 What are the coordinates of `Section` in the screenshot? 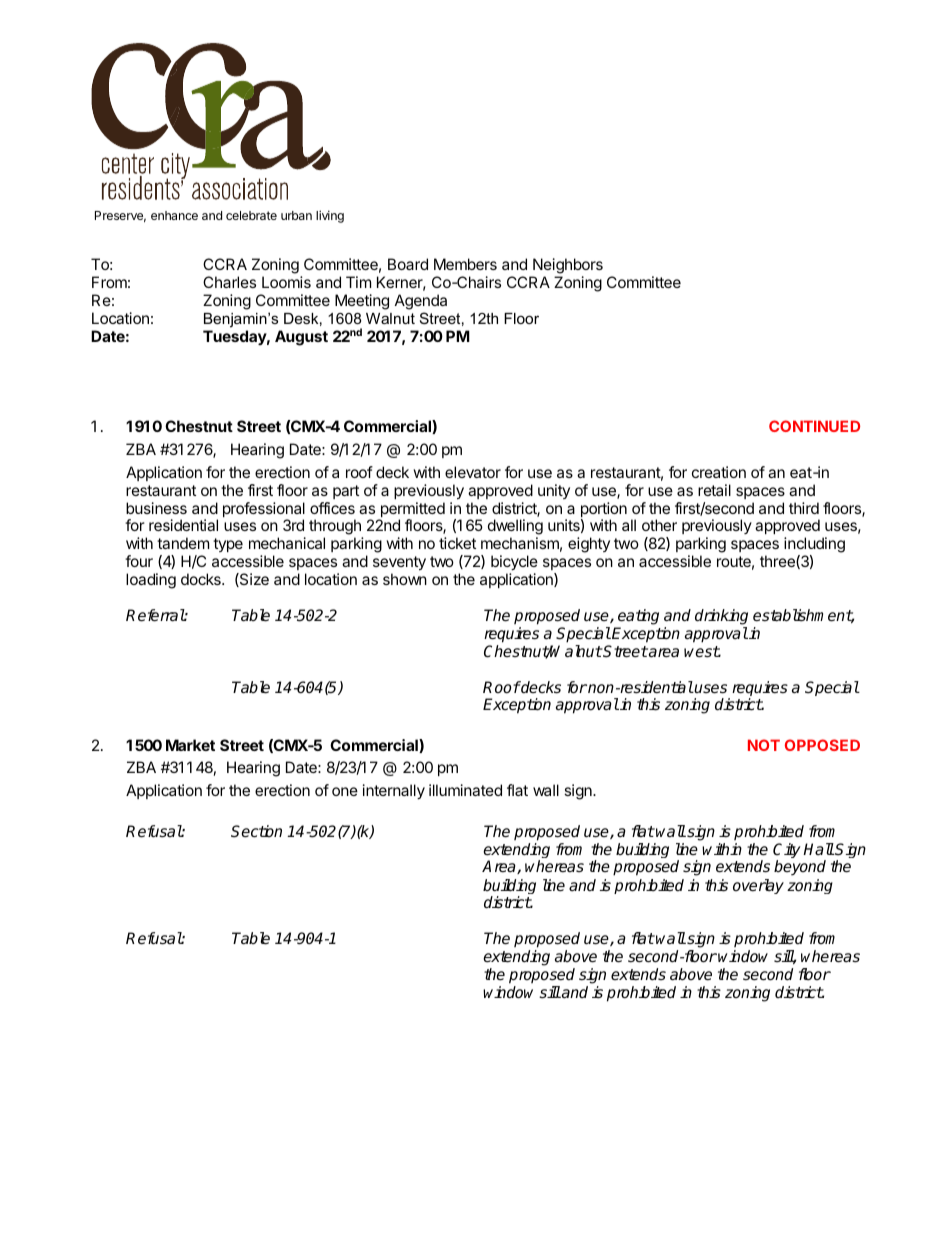 It's located at (256, 831).
